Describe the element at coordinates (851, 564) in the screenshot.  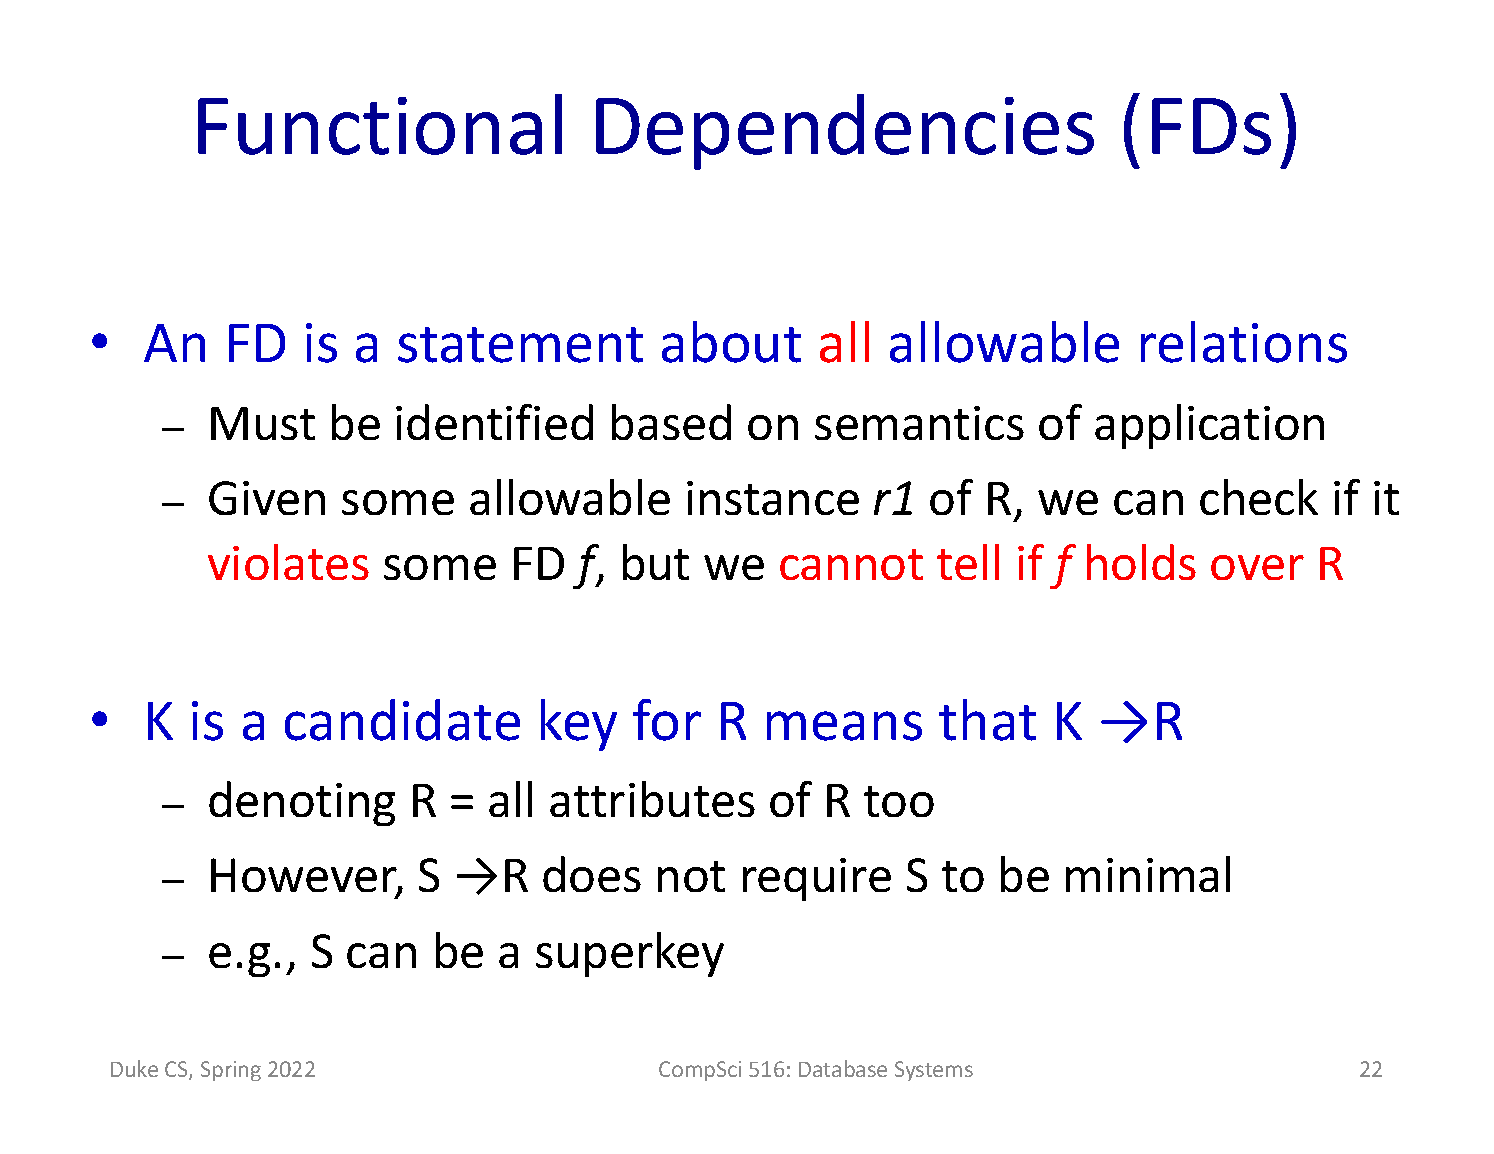
I see `cannot` at that location.
